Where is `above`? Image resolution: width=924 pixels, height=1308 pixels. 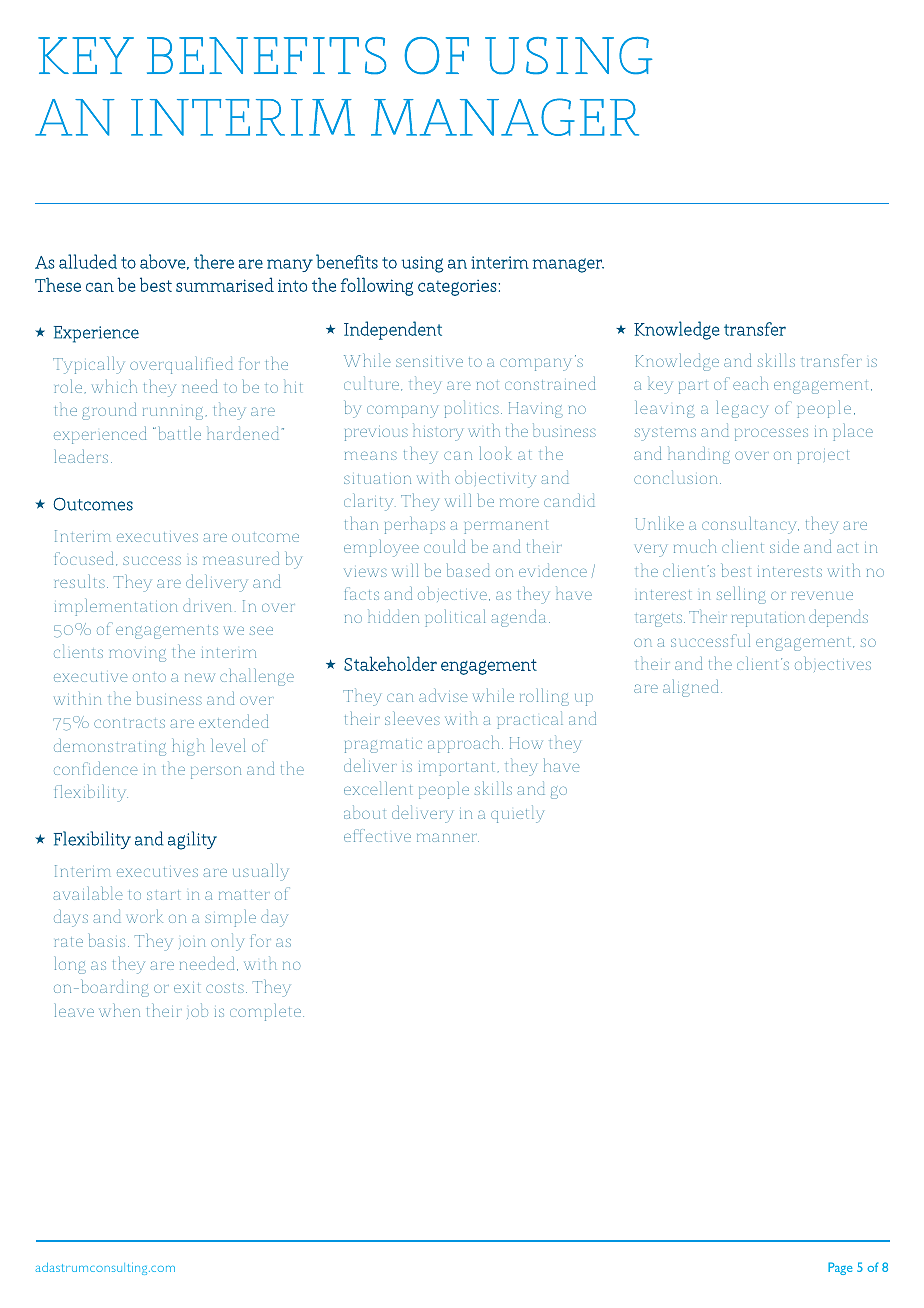
above is located at coordinates (162, 261).
